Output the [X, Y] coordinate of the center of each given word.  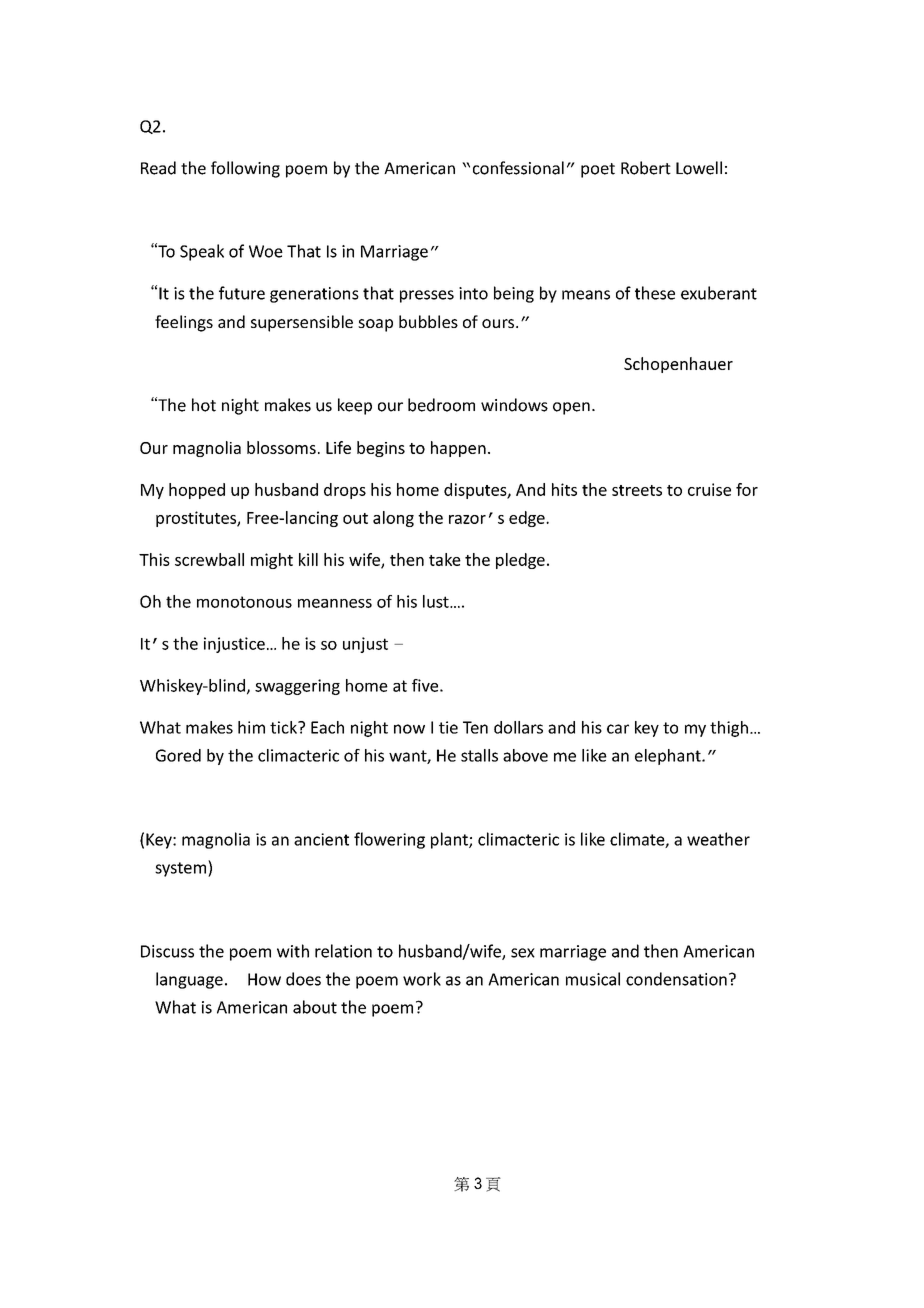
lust [437, 601]
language [189, 980]
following [245, 169]
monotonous [244, 602]
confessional [518, 168]
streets [637, 490]
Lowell [699, 168]
